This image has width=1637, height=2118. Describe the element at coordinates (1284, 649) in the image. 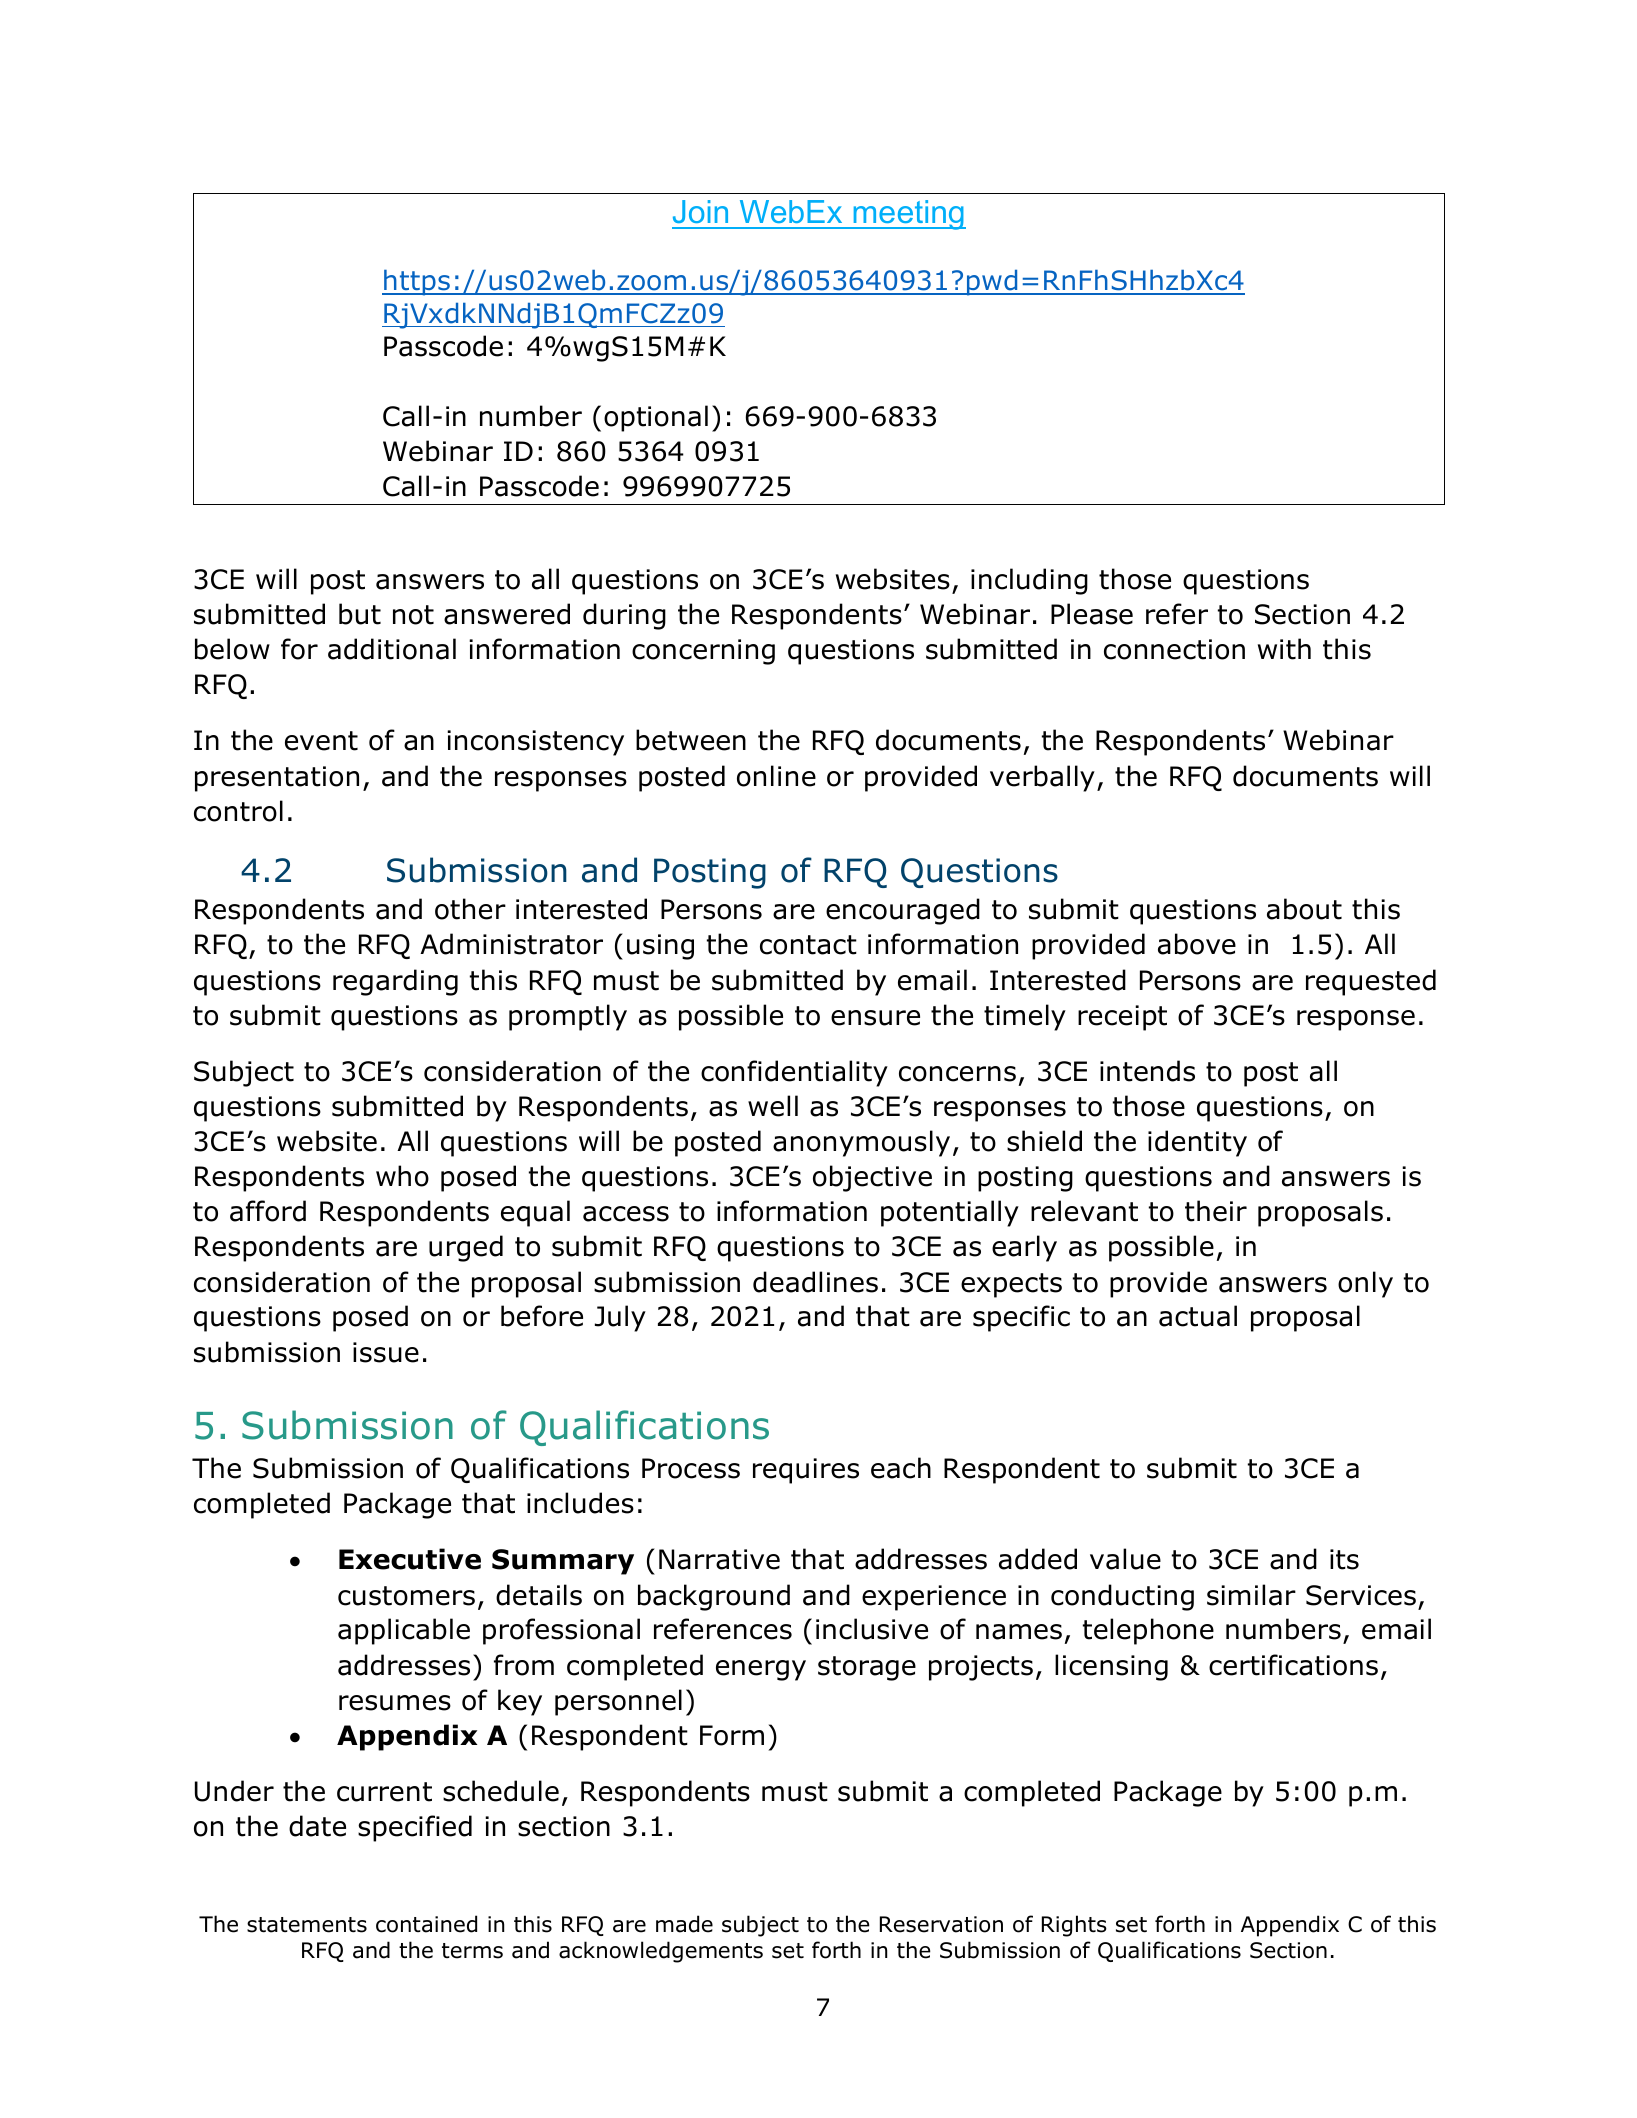

I see `with` at that location.
